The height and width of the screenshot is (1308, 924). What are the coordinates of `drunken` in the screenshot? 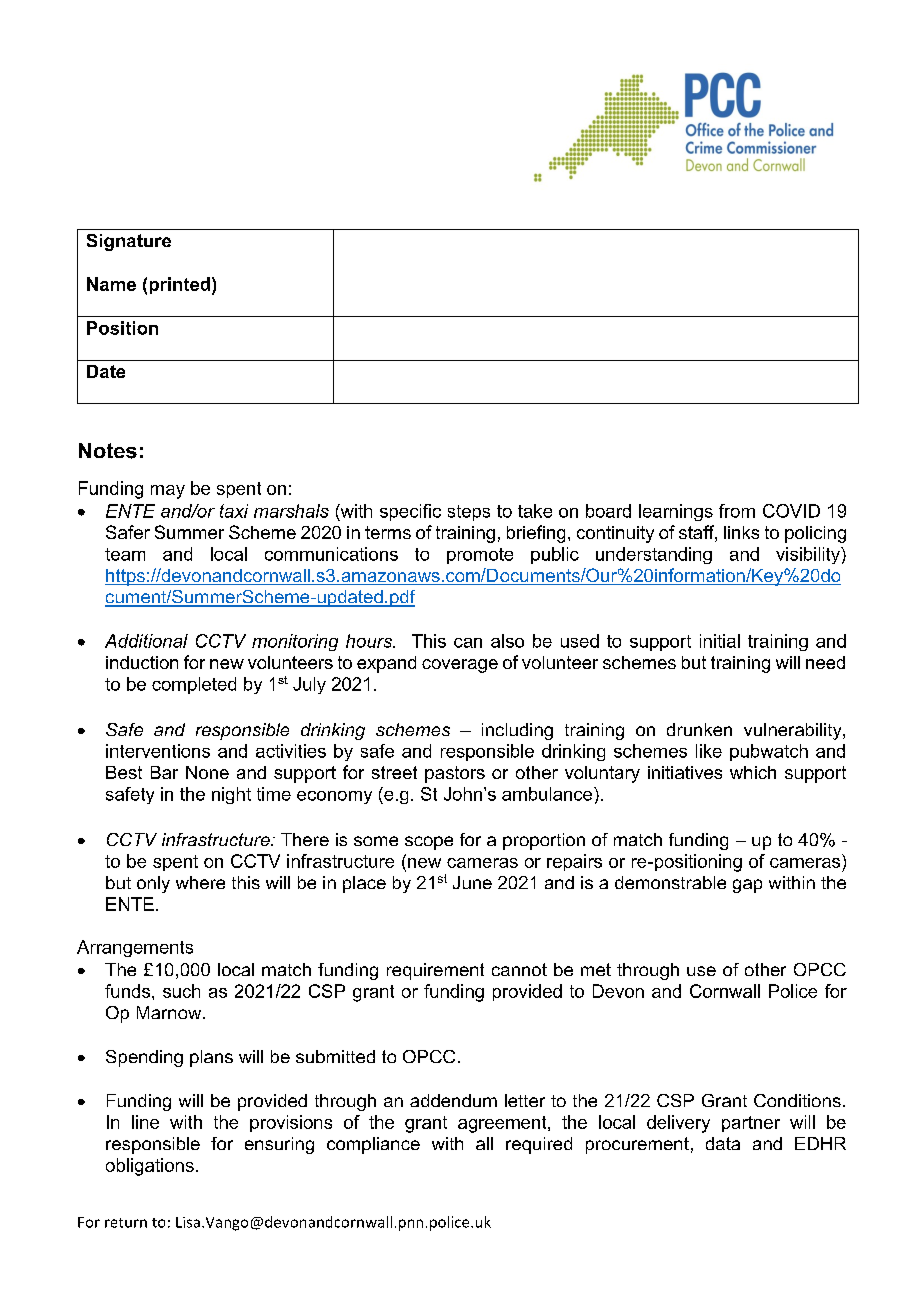 It's located at (699, 729).
